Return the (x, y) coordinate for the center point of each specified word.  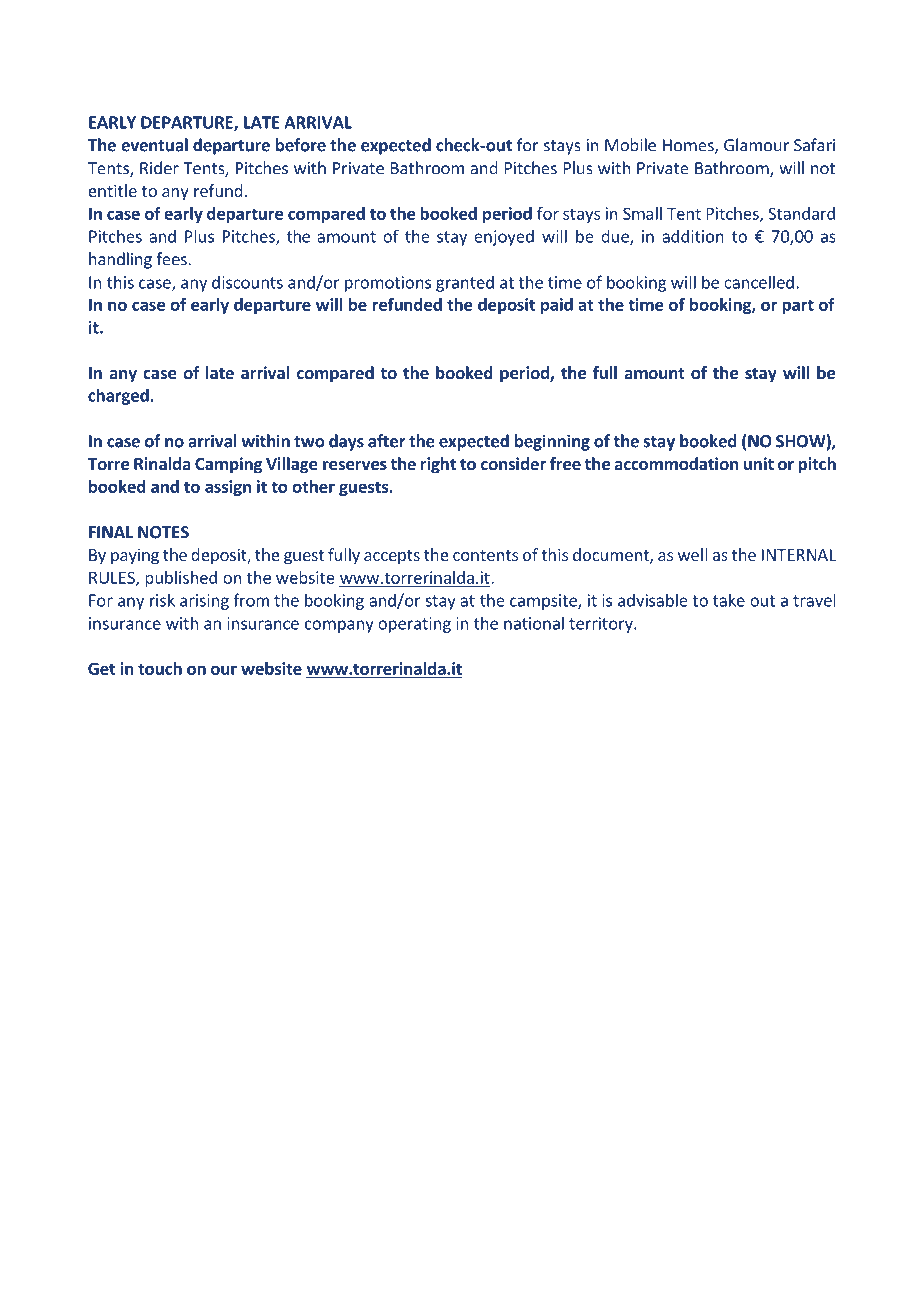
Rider (159, 168)
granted (465, 283)
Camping (228, 465)
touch (160, 668)
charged (119, 396)
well (692, 554)
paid (557, 306)
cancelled (759, 282)
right (438, 465)
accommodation (676, 463)
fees (172, 259)
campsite (544, 602)
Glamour (756, 145)
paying (135, 557)
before (301, 145)
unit (759, 463)
